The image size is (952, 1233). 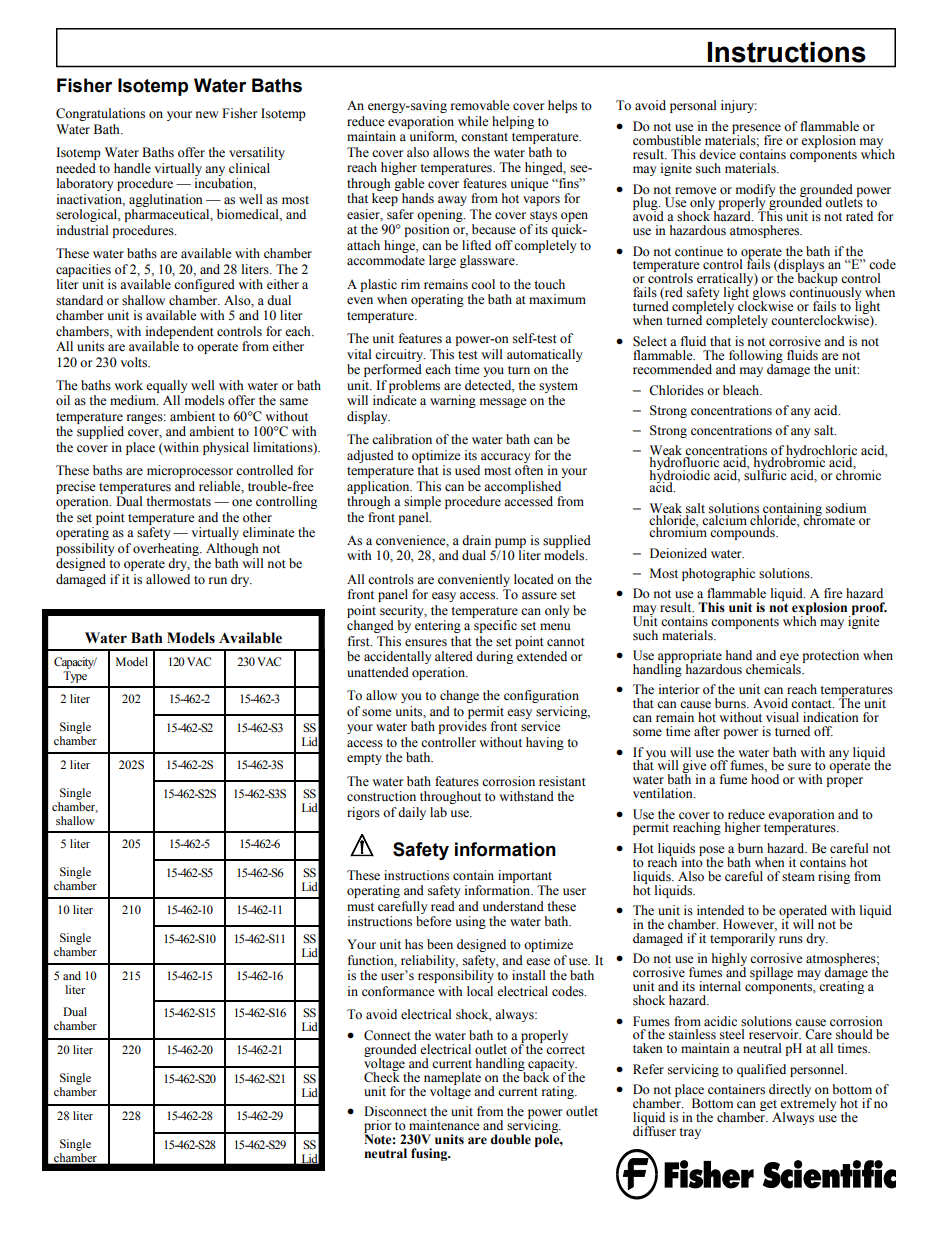 What do you see at coordinates (484, 137) in the screenshot?
I see `constant` at bounding box center [484, 137].
